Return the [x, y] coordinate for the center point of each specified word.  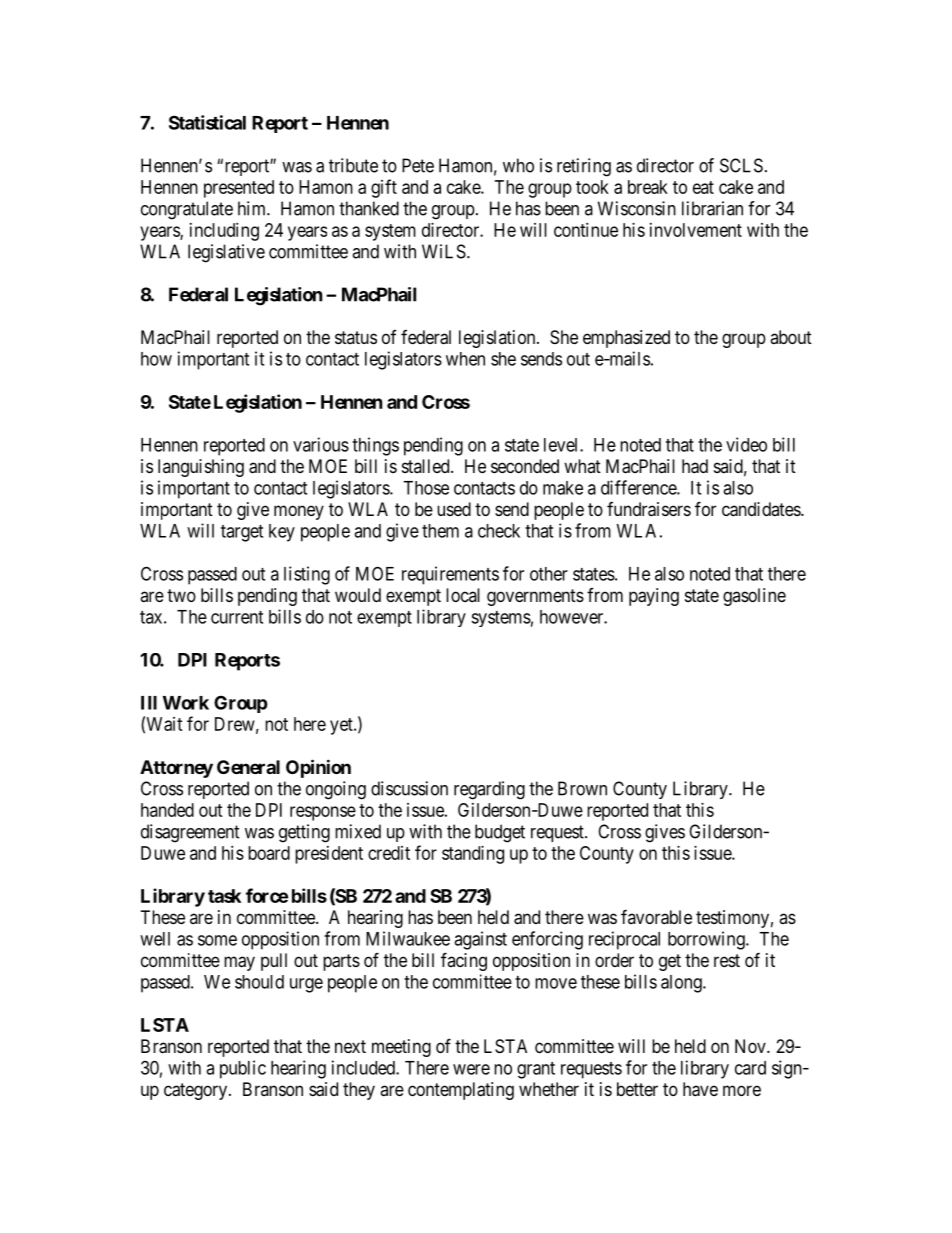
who [518, 165]
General [248, 767]
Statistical [207, 122]
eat [703, 187]
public [243, 1069]
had [695, 466]
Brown [582, 788]
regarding [489, 790]
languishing [201, 468]
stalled [427, 466]
